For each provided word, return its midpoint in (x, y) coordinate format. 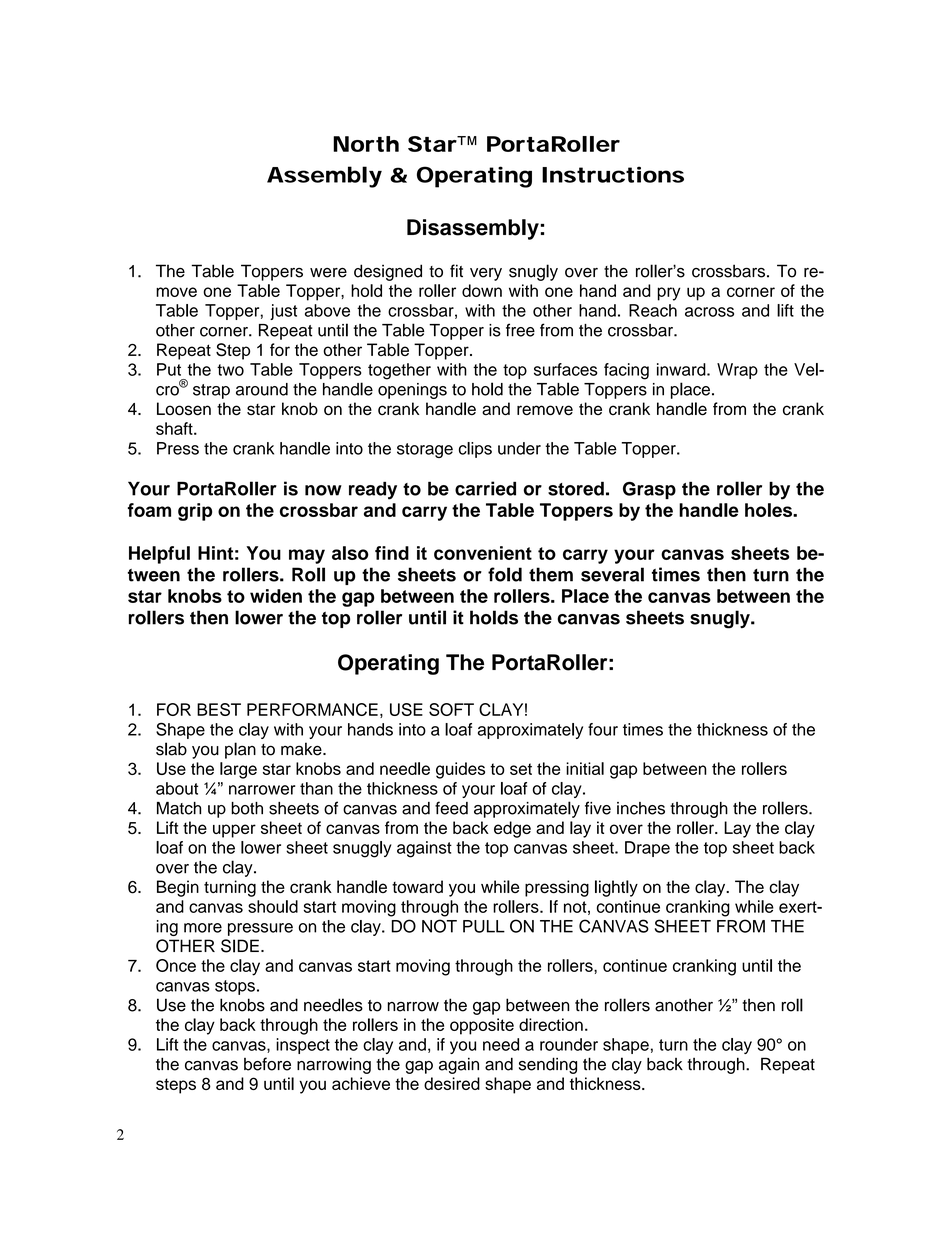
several (612, 574)
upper (234, 831)
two (230, 370)
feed (451, 808)
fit (456, 270)
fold (505, 574)
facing (626, 371)
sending (548, 1065)
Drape (647, 849)
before (267, 1064)
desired (452, 1083)
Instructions (613, 174)
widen (276, 596)
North (366, 144)
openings (412, 391)
